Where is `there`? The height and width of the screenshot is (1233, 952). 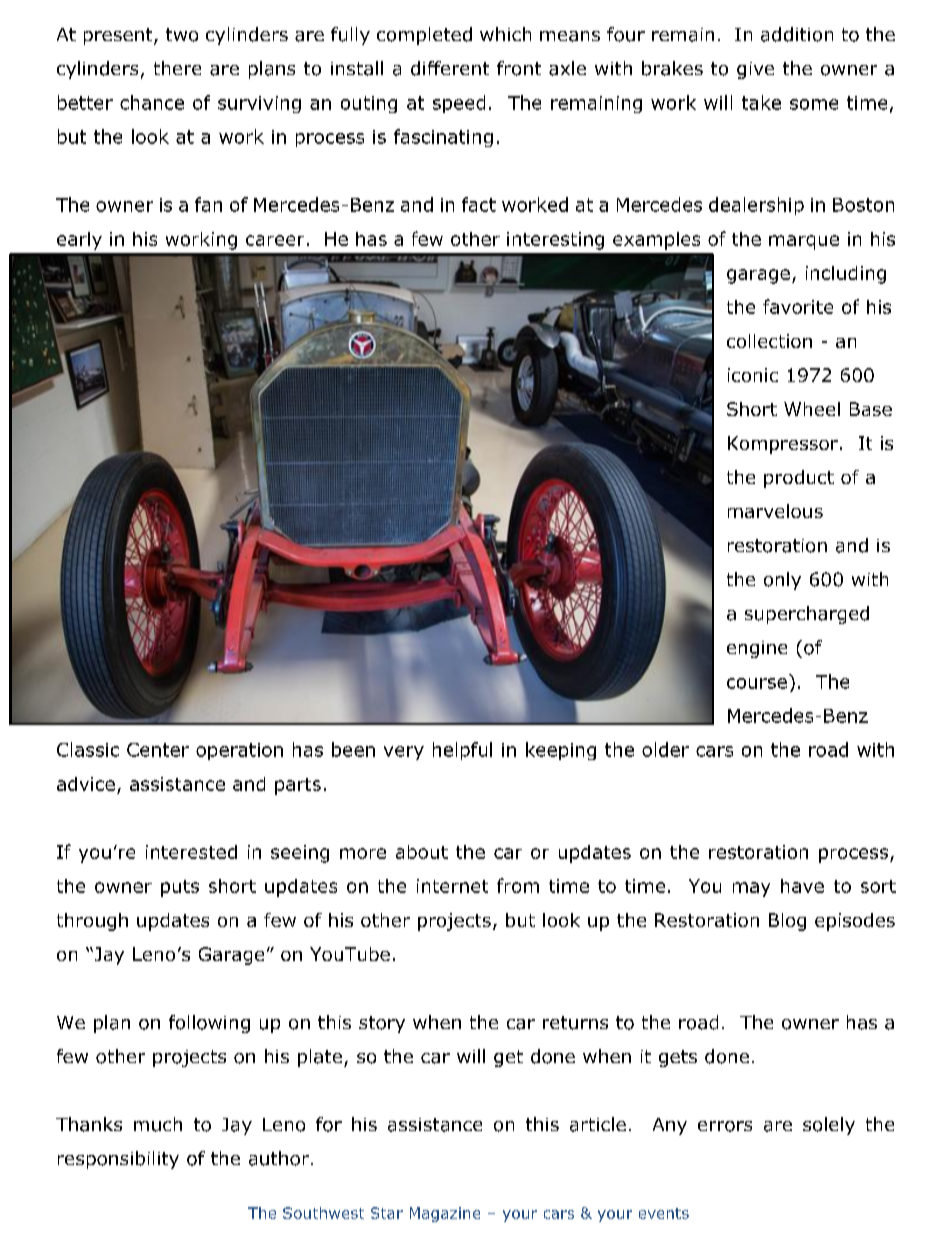
there is located at coordinates (177, 68).
